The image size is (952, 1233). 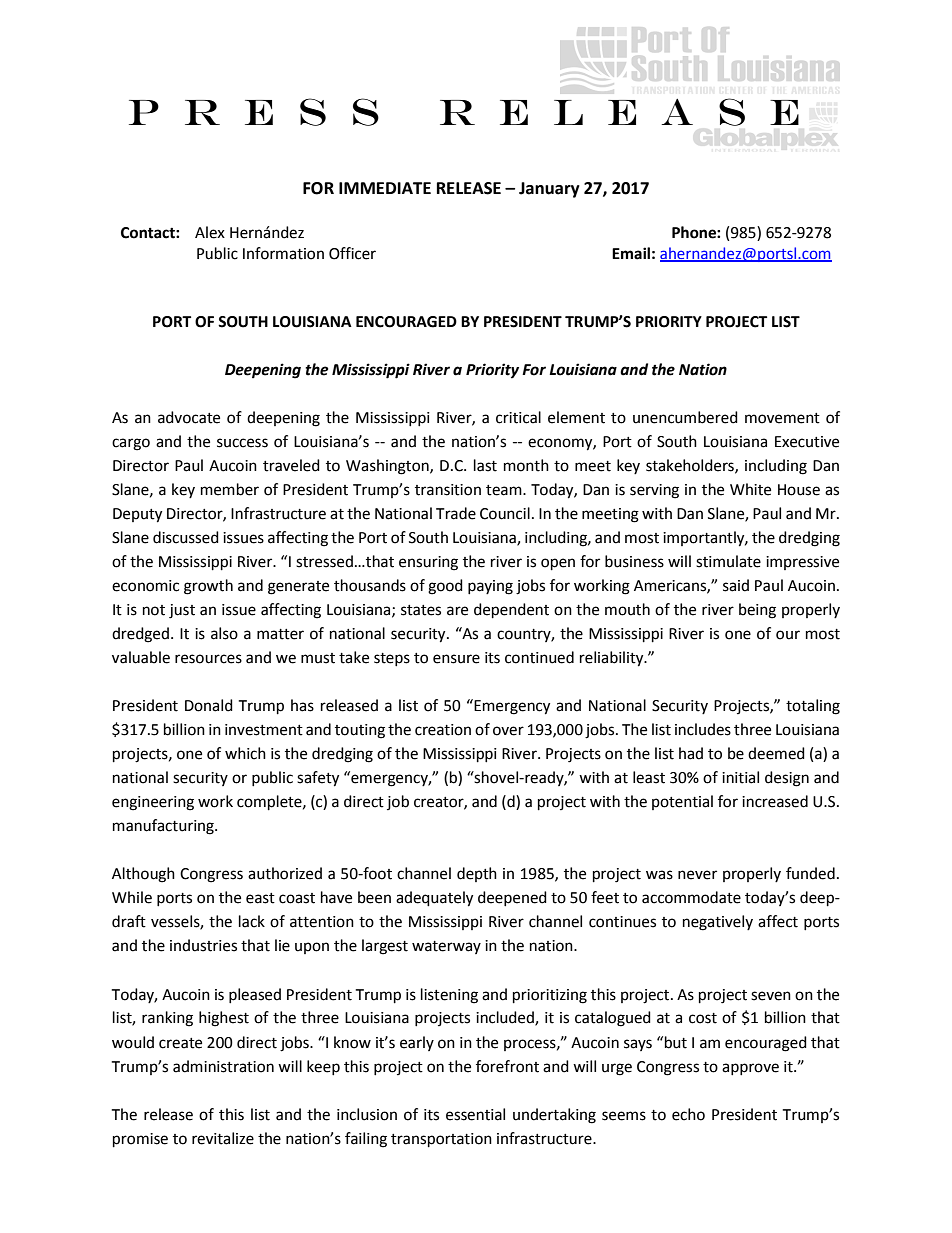 What do you see at coordinates (210, 232) in the page?
I see `Alex` at bounding box center [210, 232].
